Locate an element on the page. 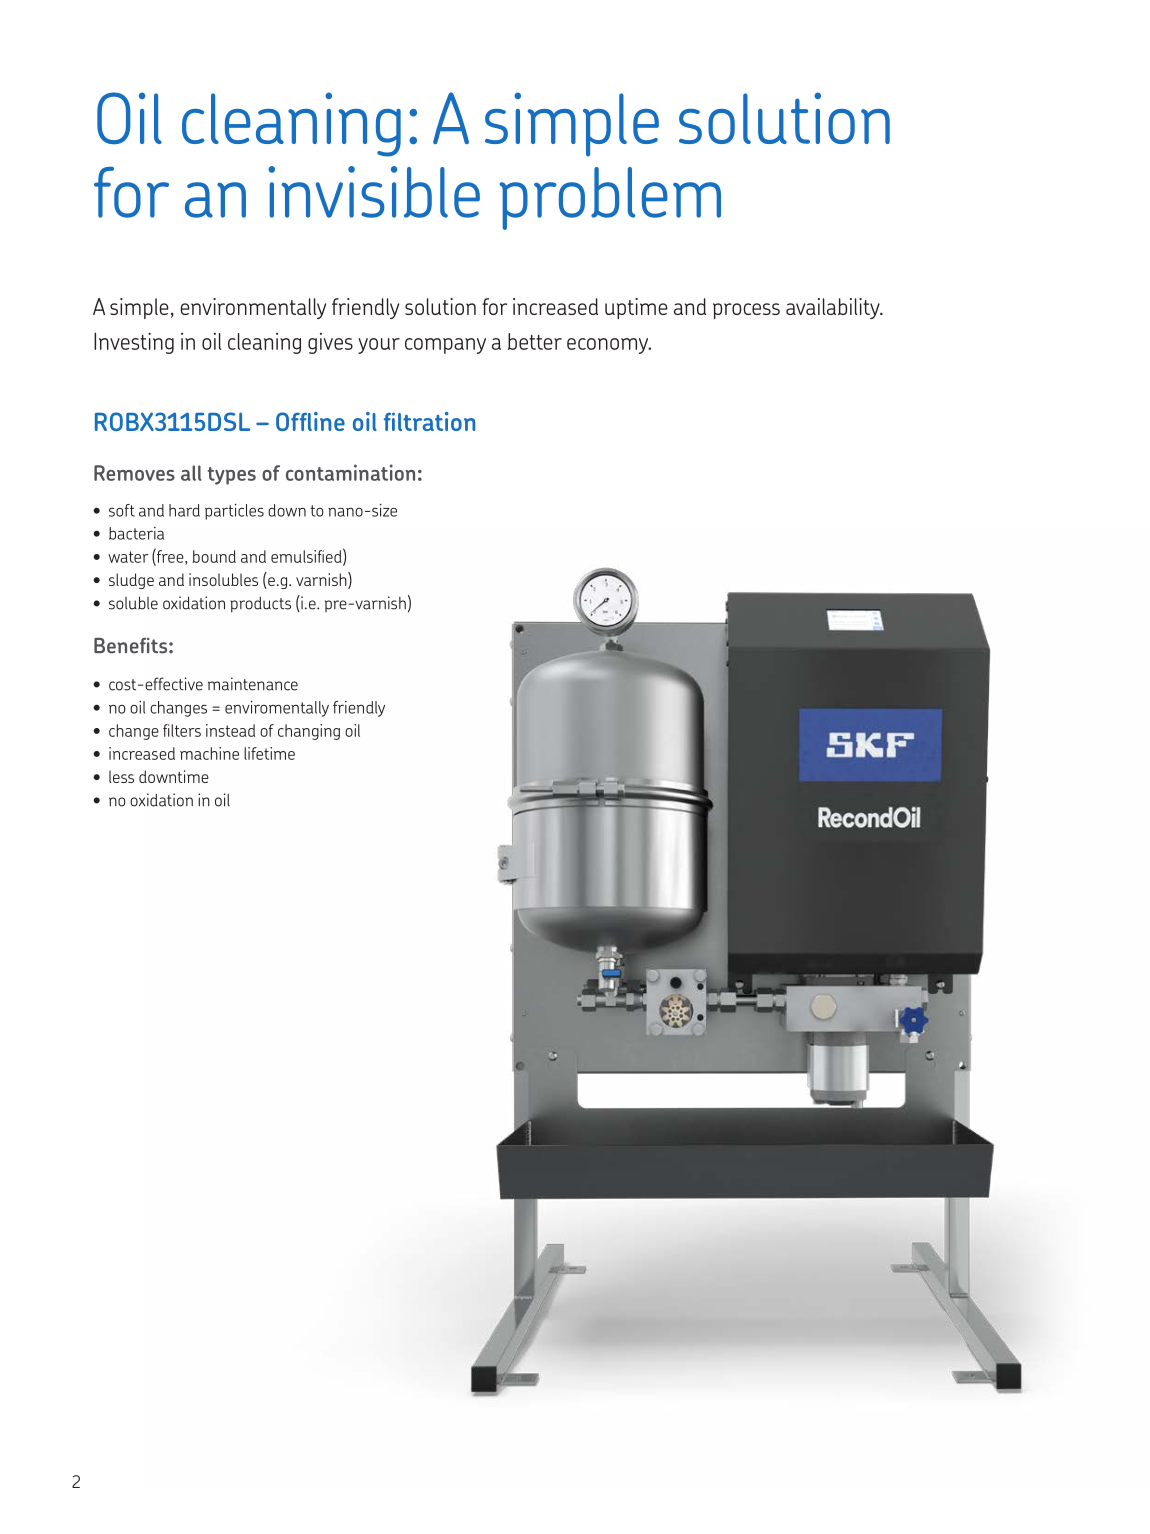 Image resolution: width=1150 pixels, height=1534 pixels. changing is located at coordinates (309, 732).
